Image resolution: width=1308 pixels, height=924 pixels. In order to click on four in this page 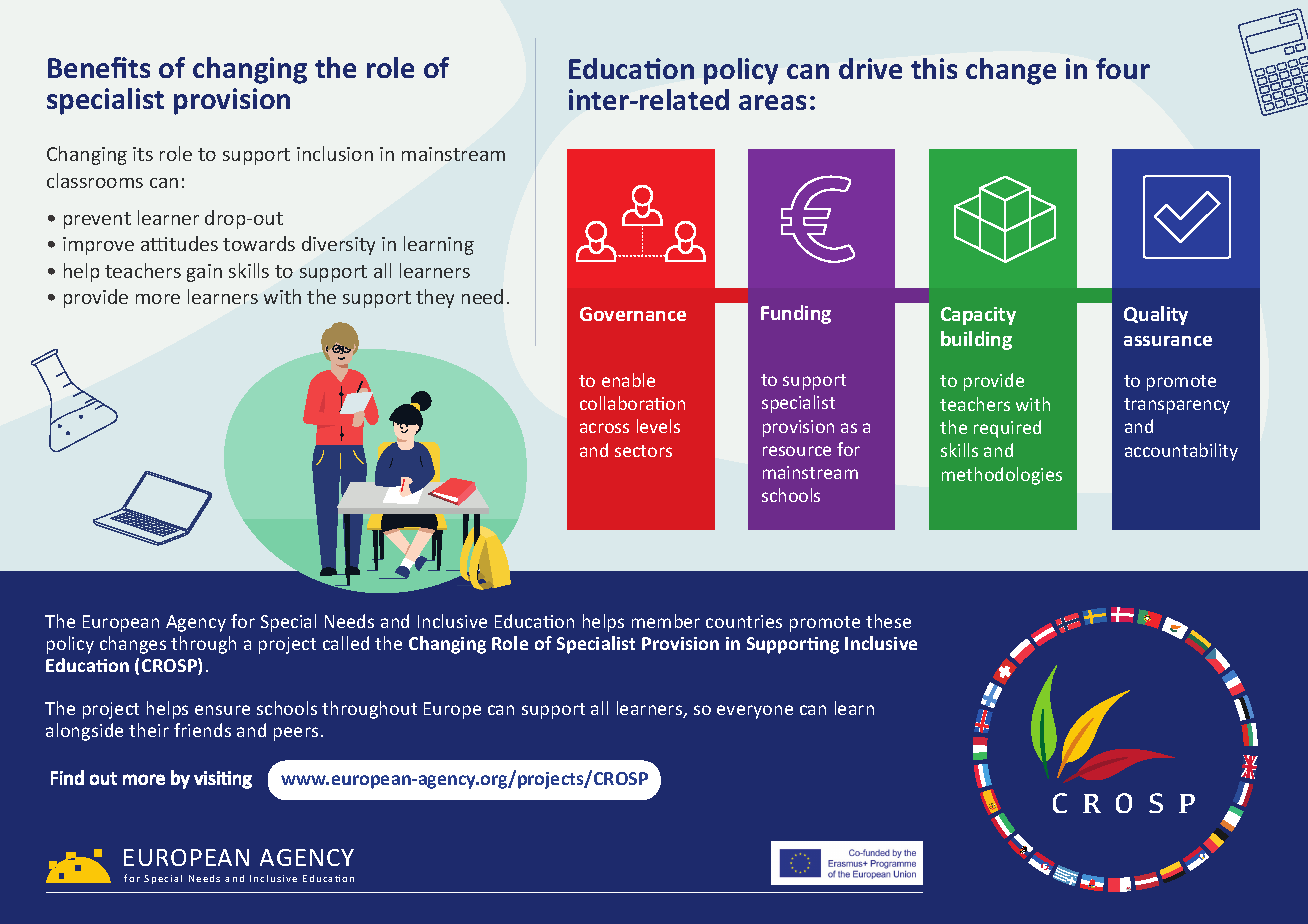, I will do `click(1123, 68)`.
